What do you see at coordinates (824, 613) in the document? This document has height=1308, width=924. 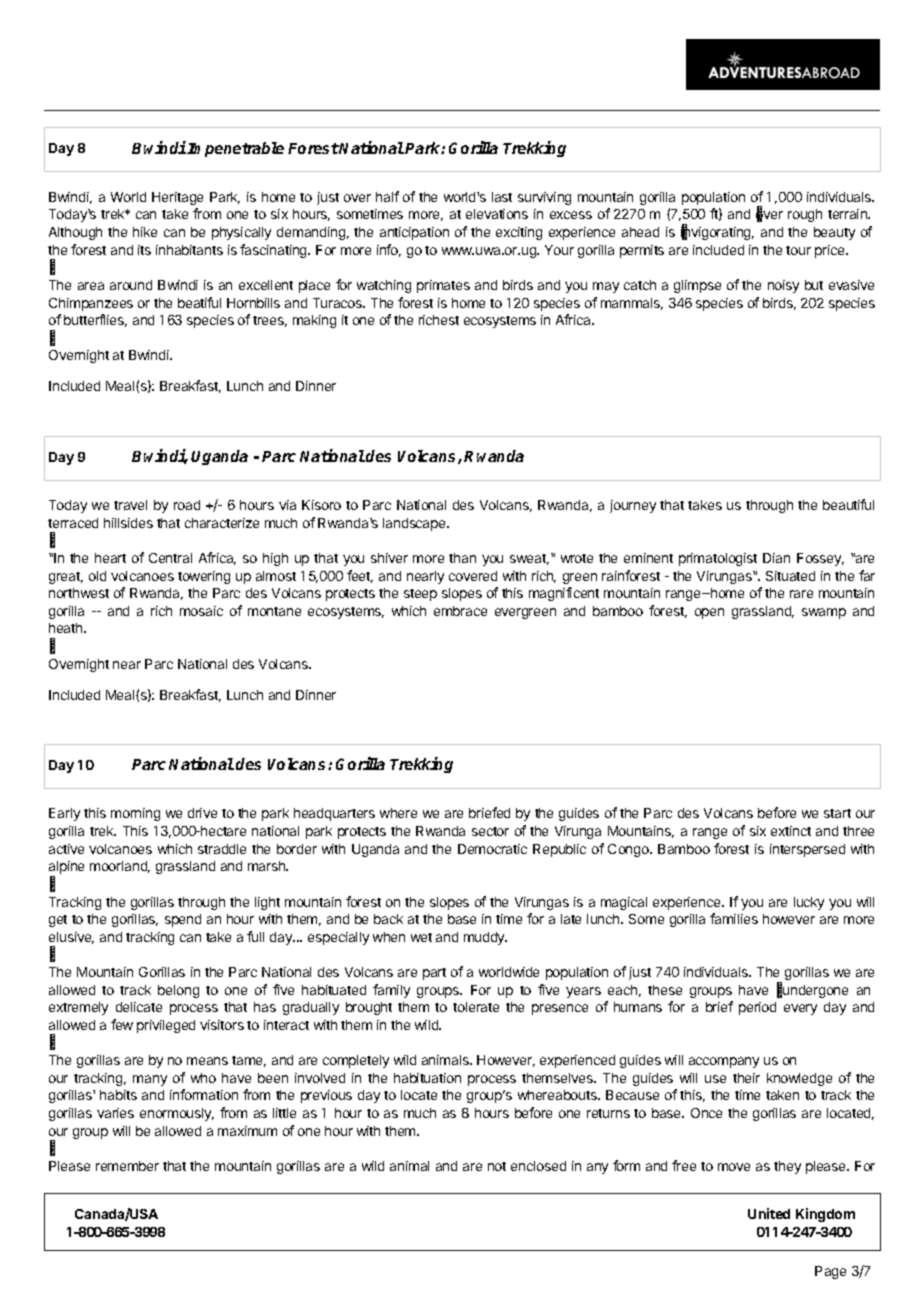 I see `swamp` at bounding box center [824, 613].
